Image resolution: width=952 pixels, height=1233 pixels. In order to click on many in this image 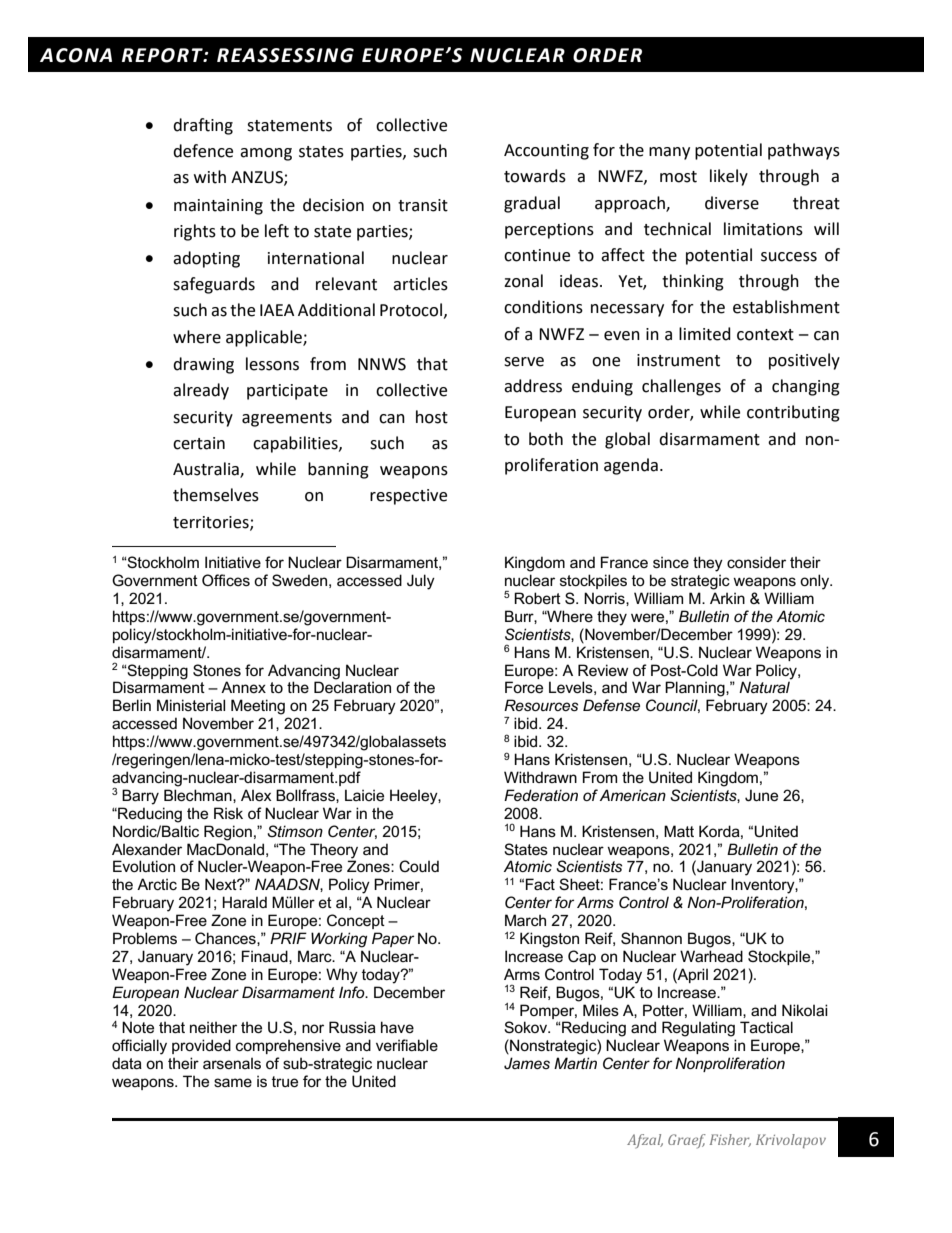, I will do `click(669, 153)`.
